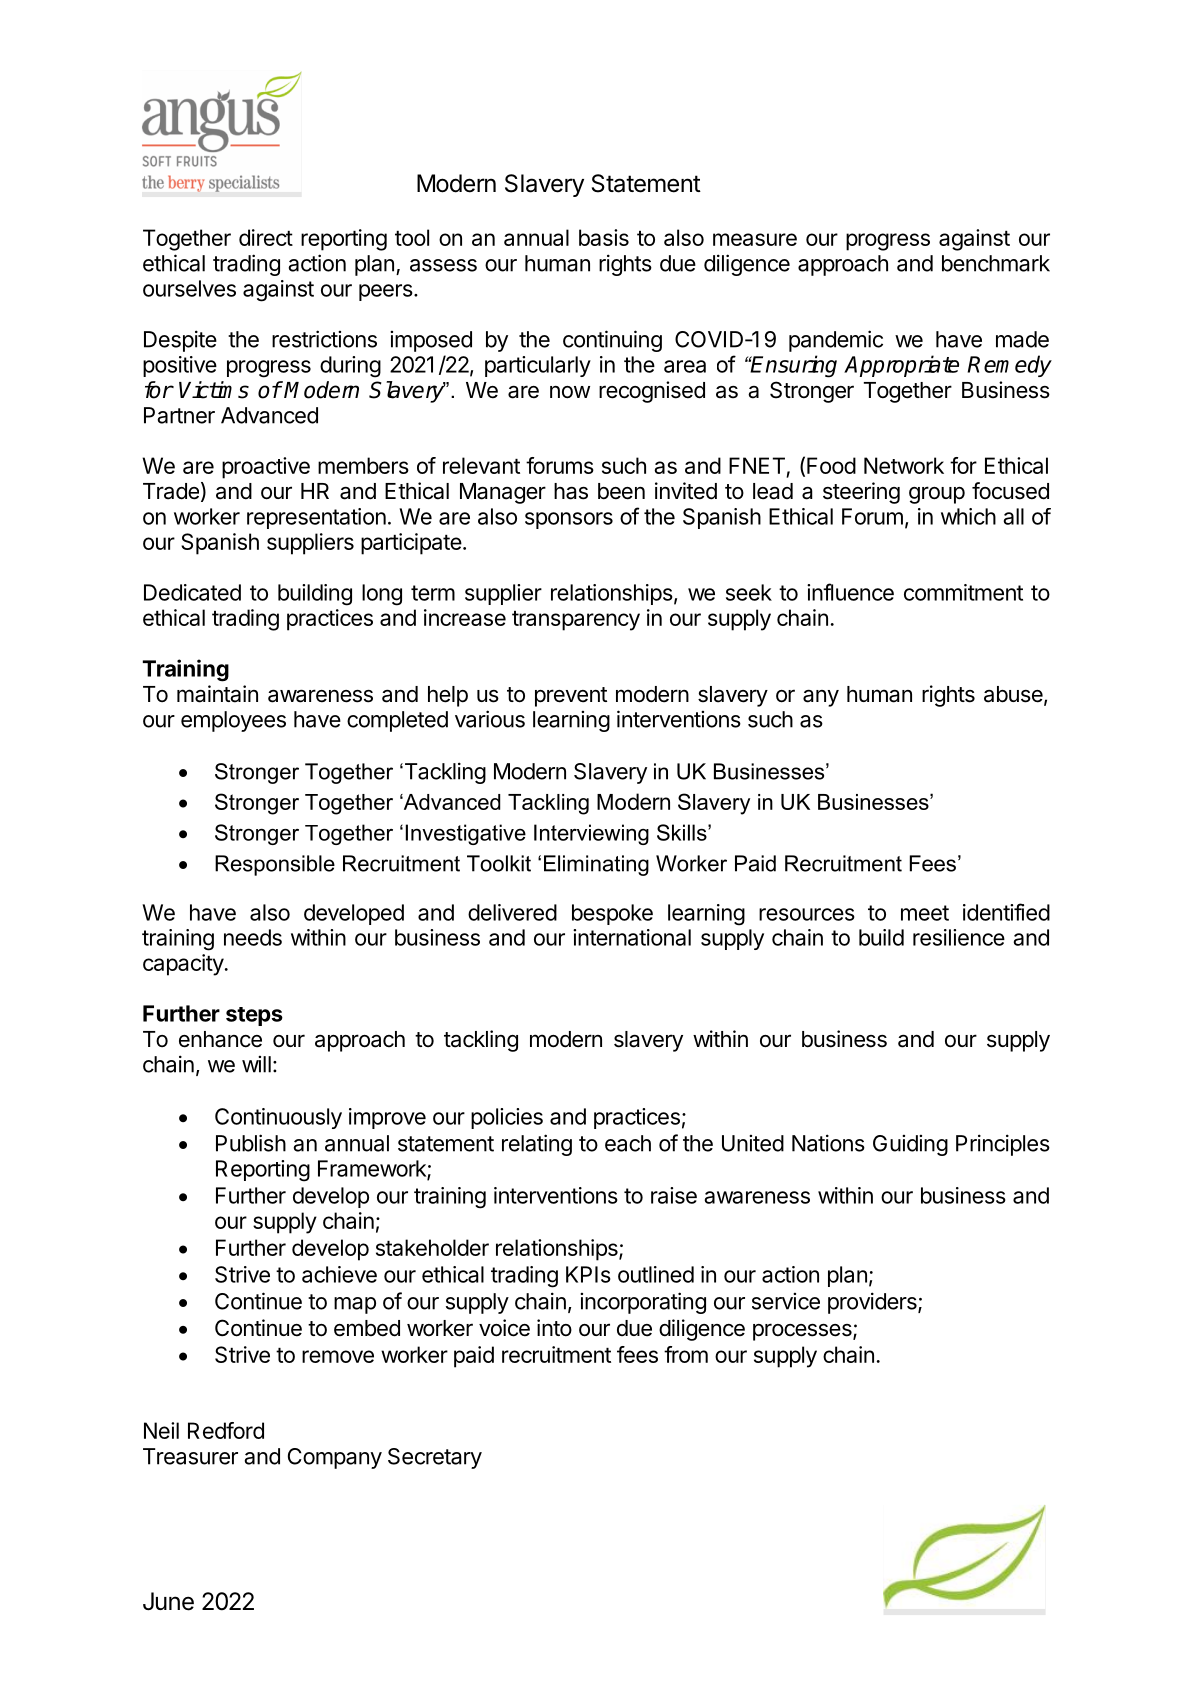  Describe the element at coordinates (803, 1332) in the document. I see `processes` at that location.
